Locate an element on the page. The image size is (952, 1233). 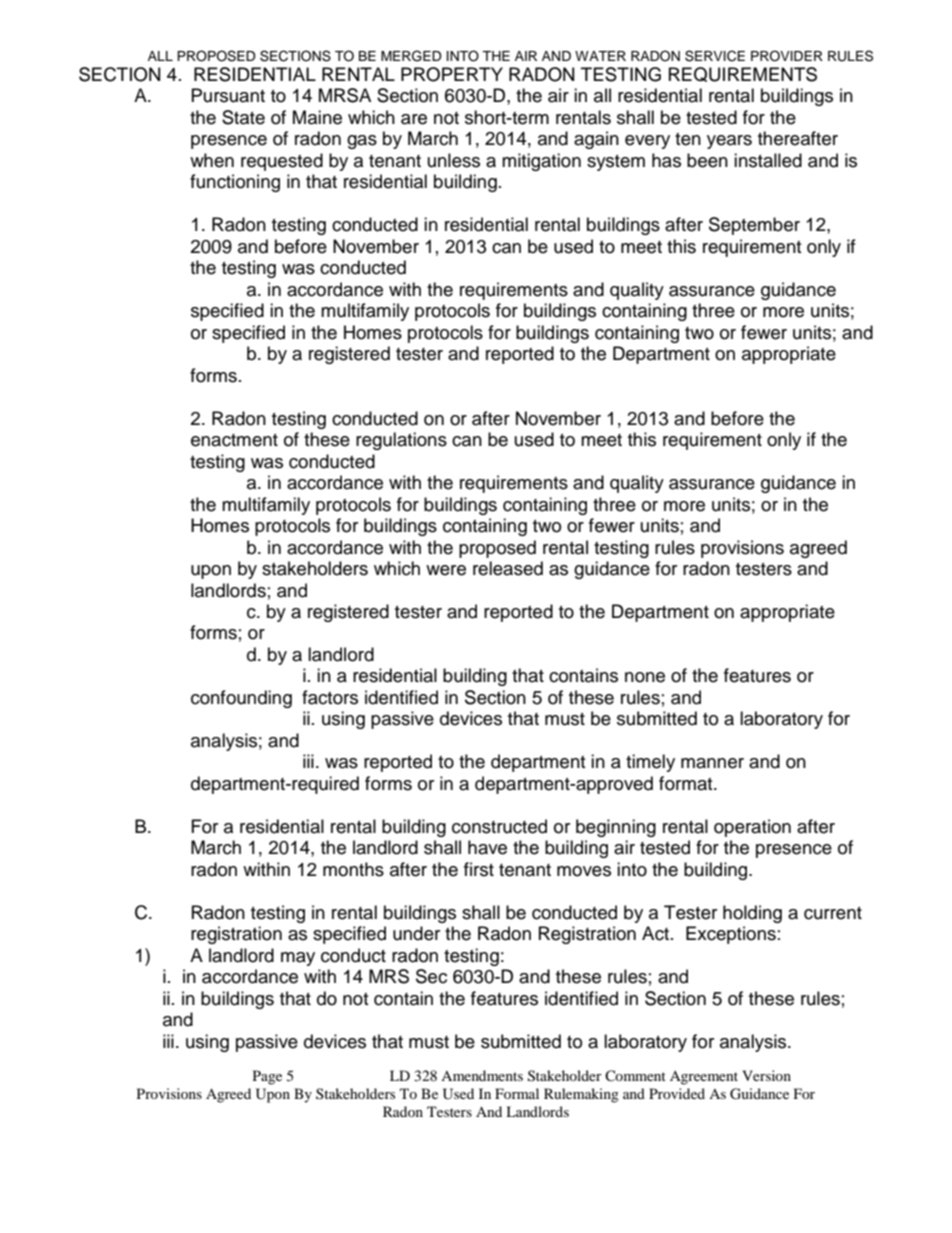
PROVIDER is located at coordinates (787, 56).
